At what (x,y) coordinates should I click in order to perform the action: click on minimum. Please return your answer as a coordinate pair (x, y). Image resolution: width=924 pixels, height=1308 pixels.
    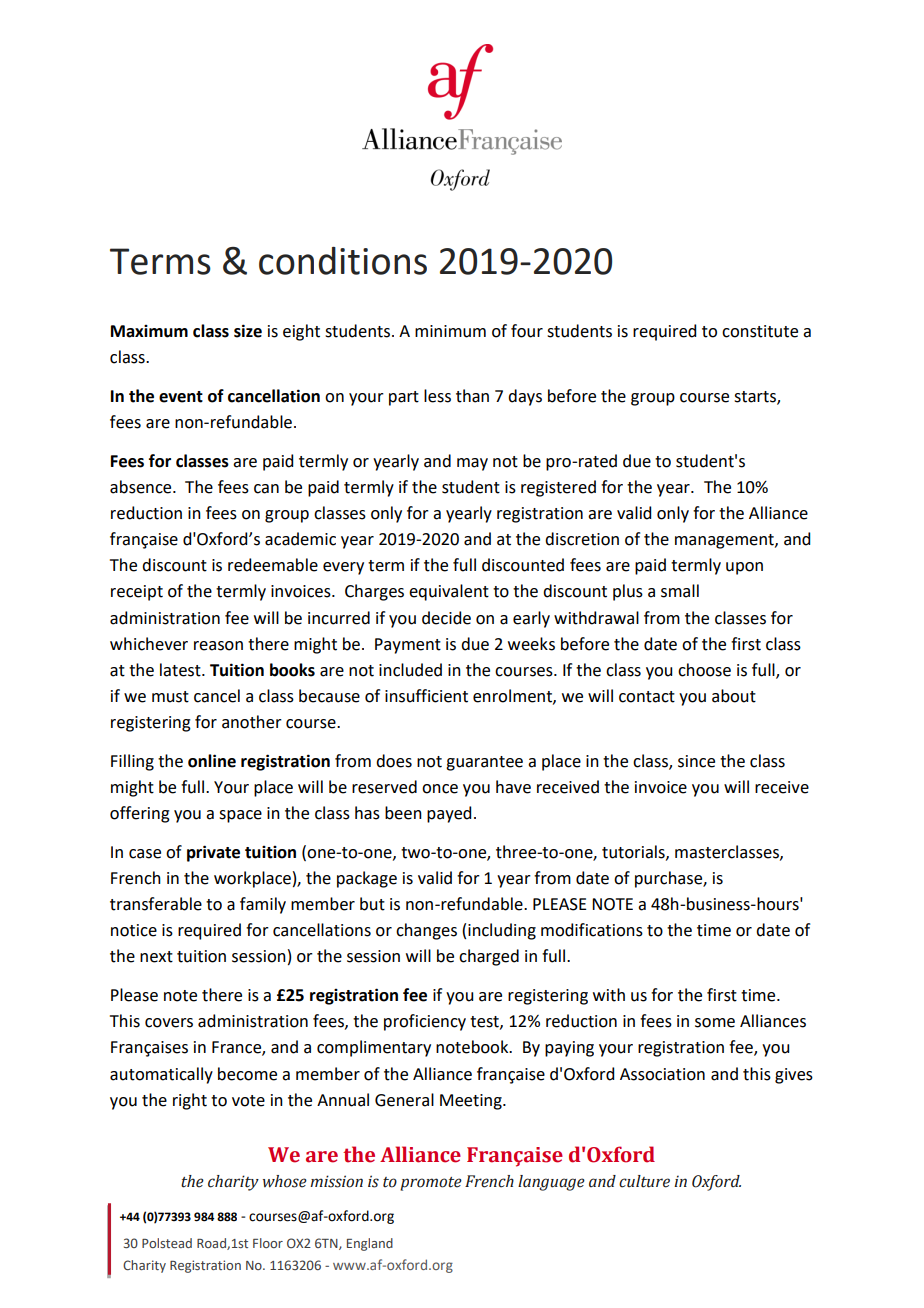
    Looking at the image, I should click on (450, 331).
